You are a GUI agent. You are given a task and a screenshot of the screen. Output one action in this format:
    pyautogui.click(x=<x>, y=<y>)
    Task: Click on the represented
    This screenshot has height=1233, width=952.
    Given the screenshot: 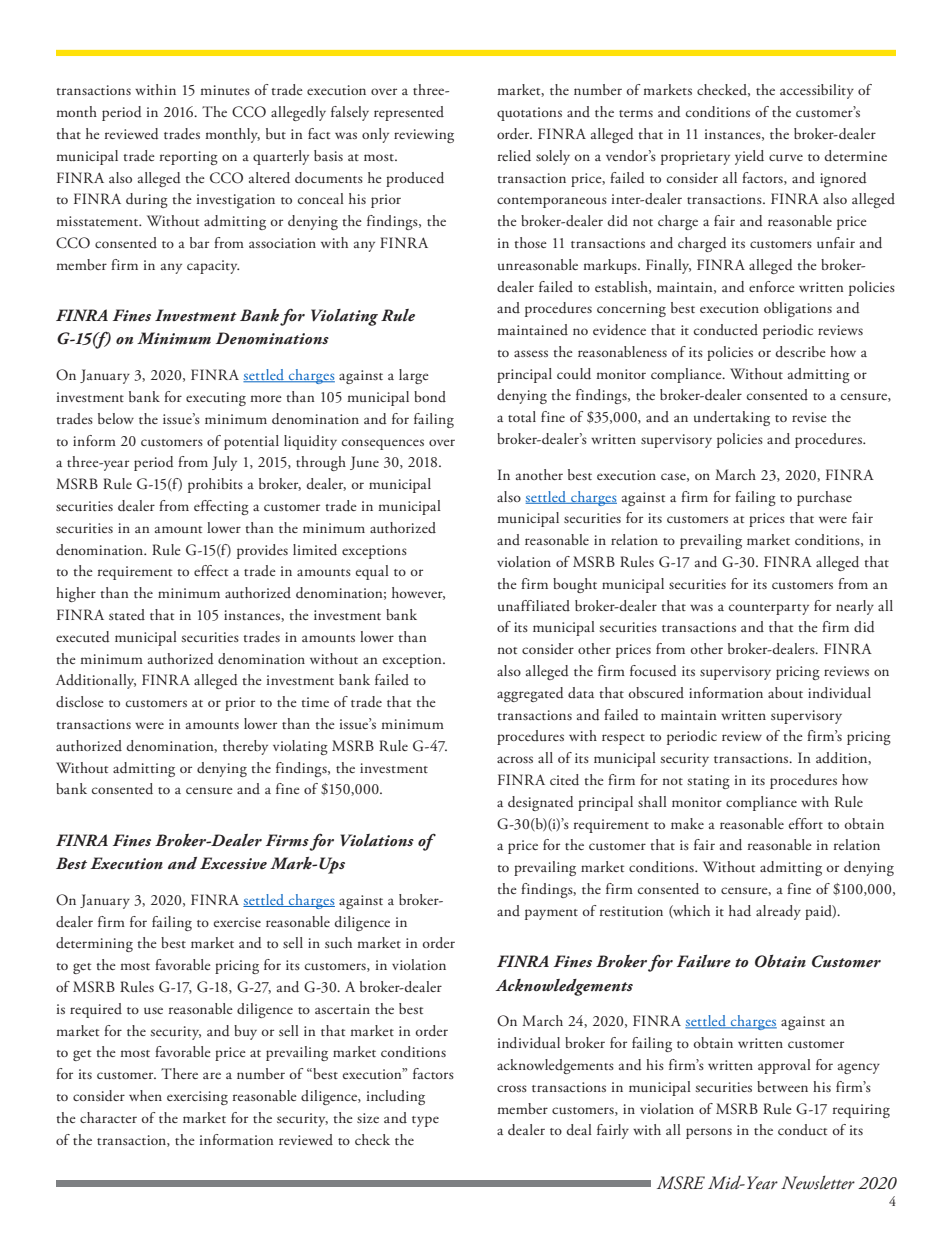 What is the action you would take?
    pyautogui.click(x=409, y=113)
